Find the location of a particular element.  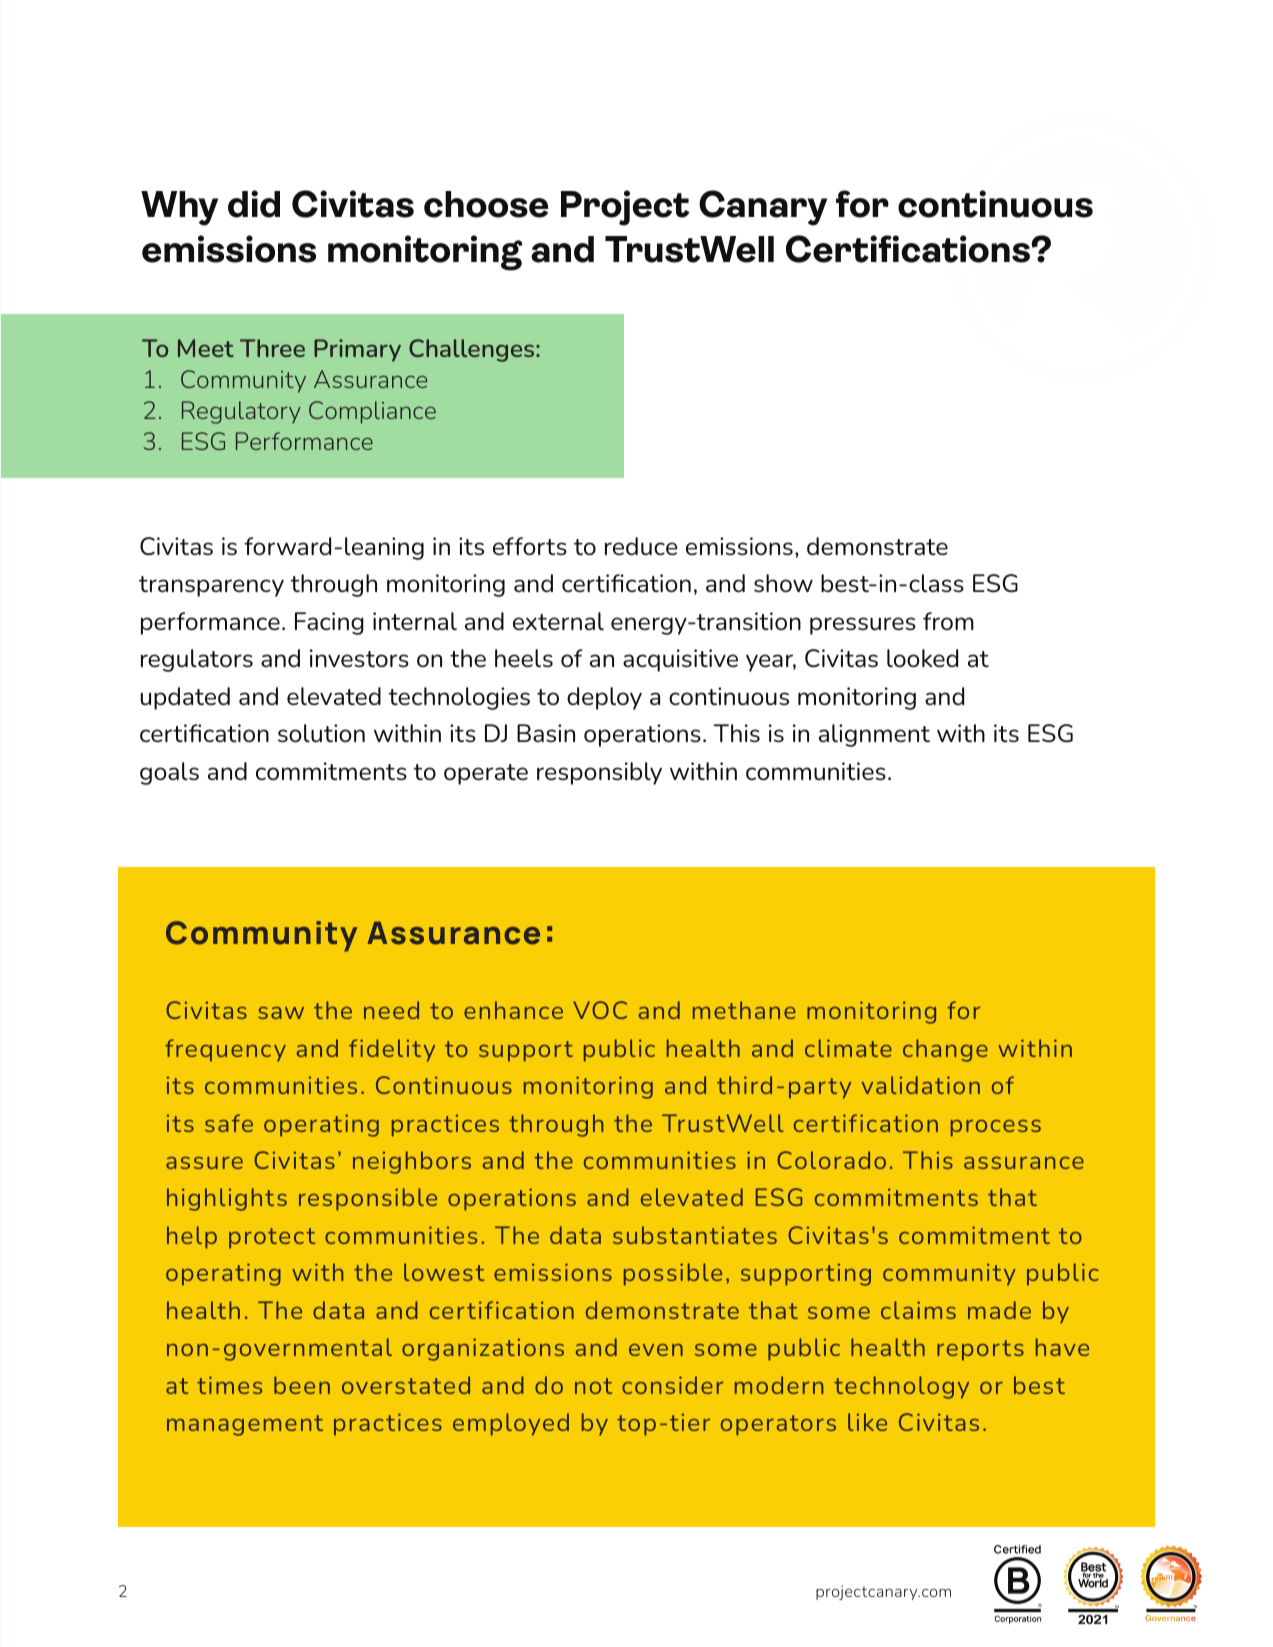

external is located at coordinates (558, 621).
